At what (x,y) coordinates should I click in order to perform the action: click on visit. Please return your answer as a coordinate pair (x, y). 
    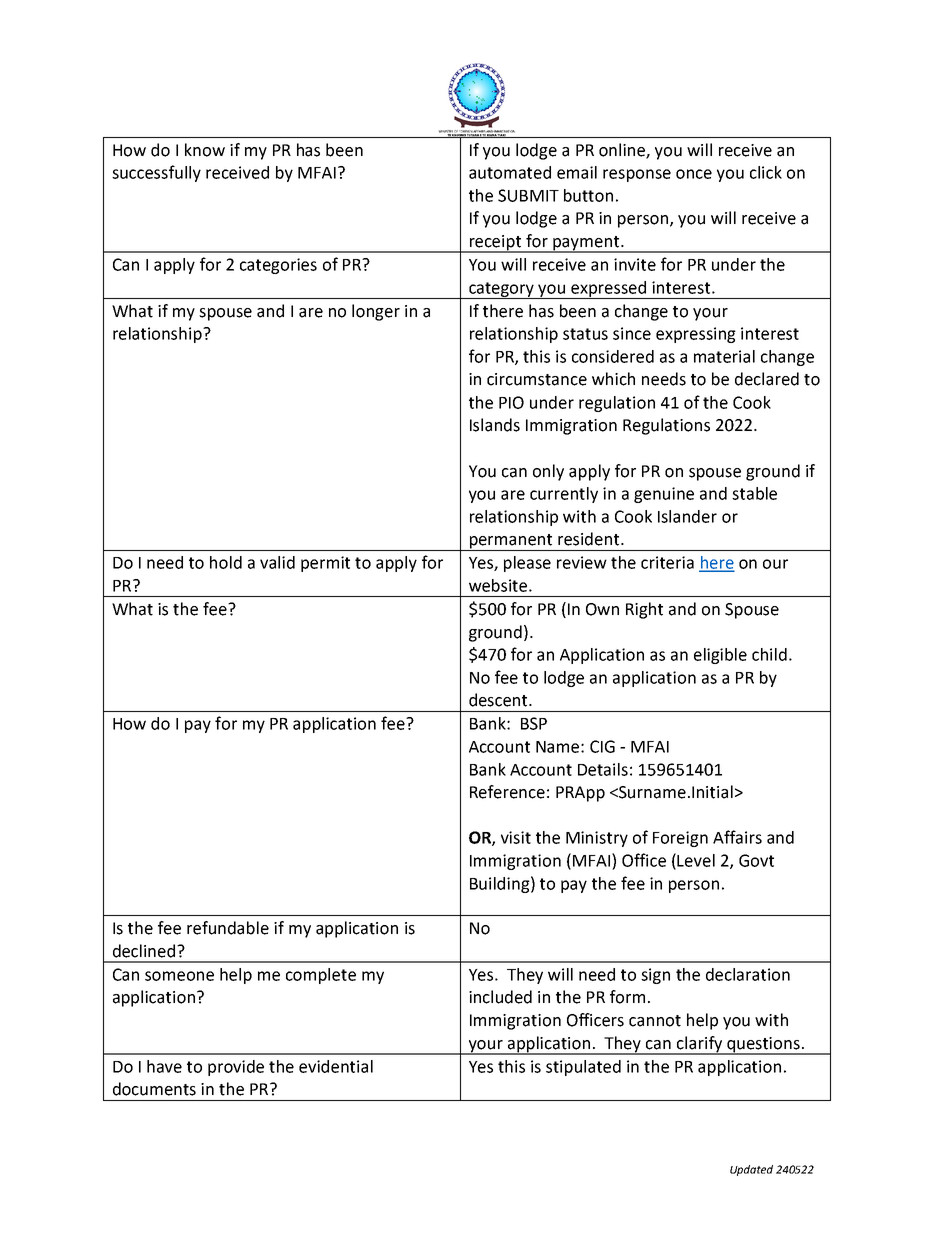
    Looking at the image, I should click on (516, 837).
